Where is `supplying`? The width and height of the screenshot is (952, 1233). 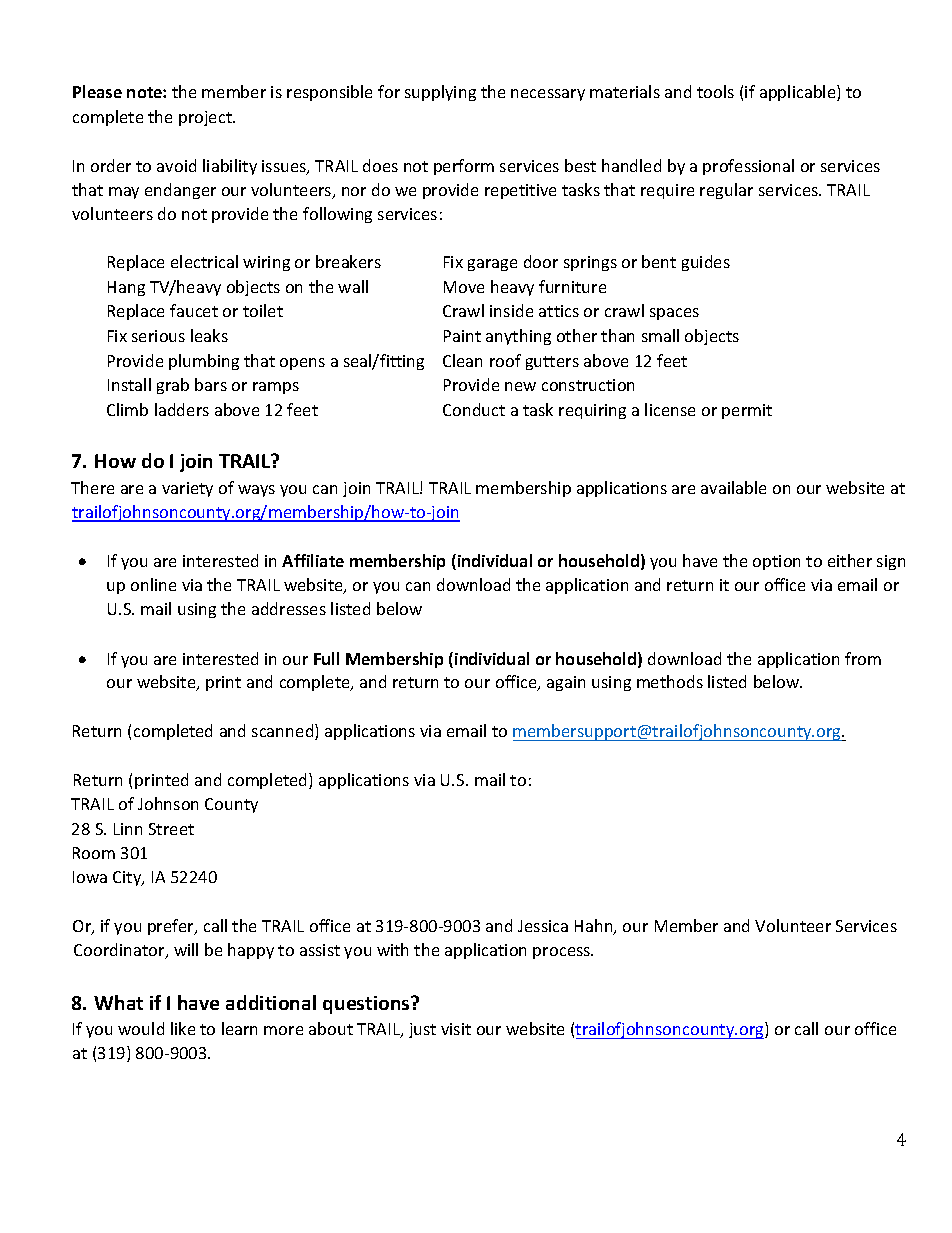 supplying is located at coordinates (440, 93).
